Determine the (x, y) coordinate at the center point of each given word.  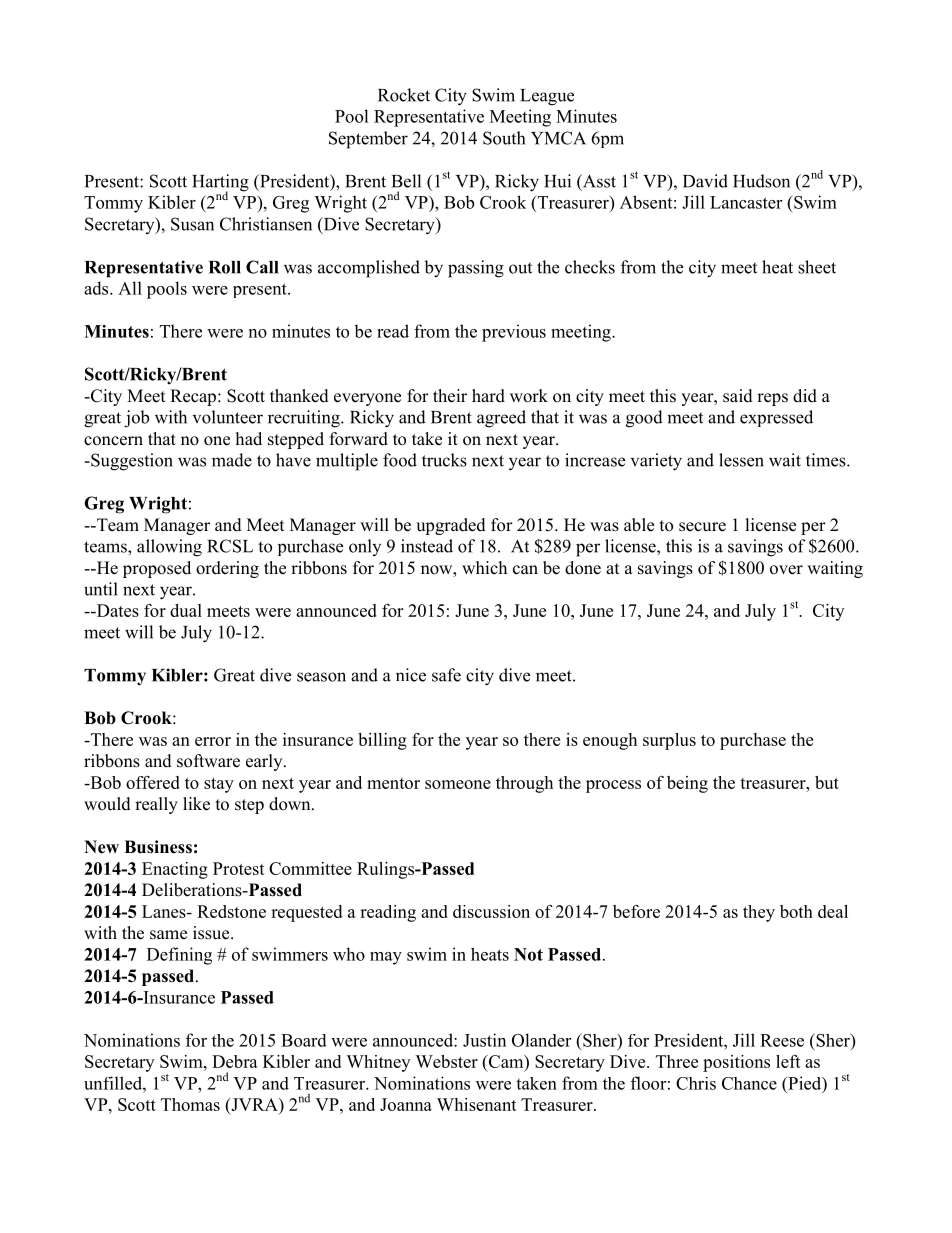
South (504, 138)
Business (158, 847)
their (450, 396)
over (786, 570)
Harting (220, 184)
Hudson (761, 181)
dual (186, 610)
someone (458, 784)
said (738, 396)
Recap (194, 397)
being (687, 784)
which (484, 567)
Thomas (190, 1104)
